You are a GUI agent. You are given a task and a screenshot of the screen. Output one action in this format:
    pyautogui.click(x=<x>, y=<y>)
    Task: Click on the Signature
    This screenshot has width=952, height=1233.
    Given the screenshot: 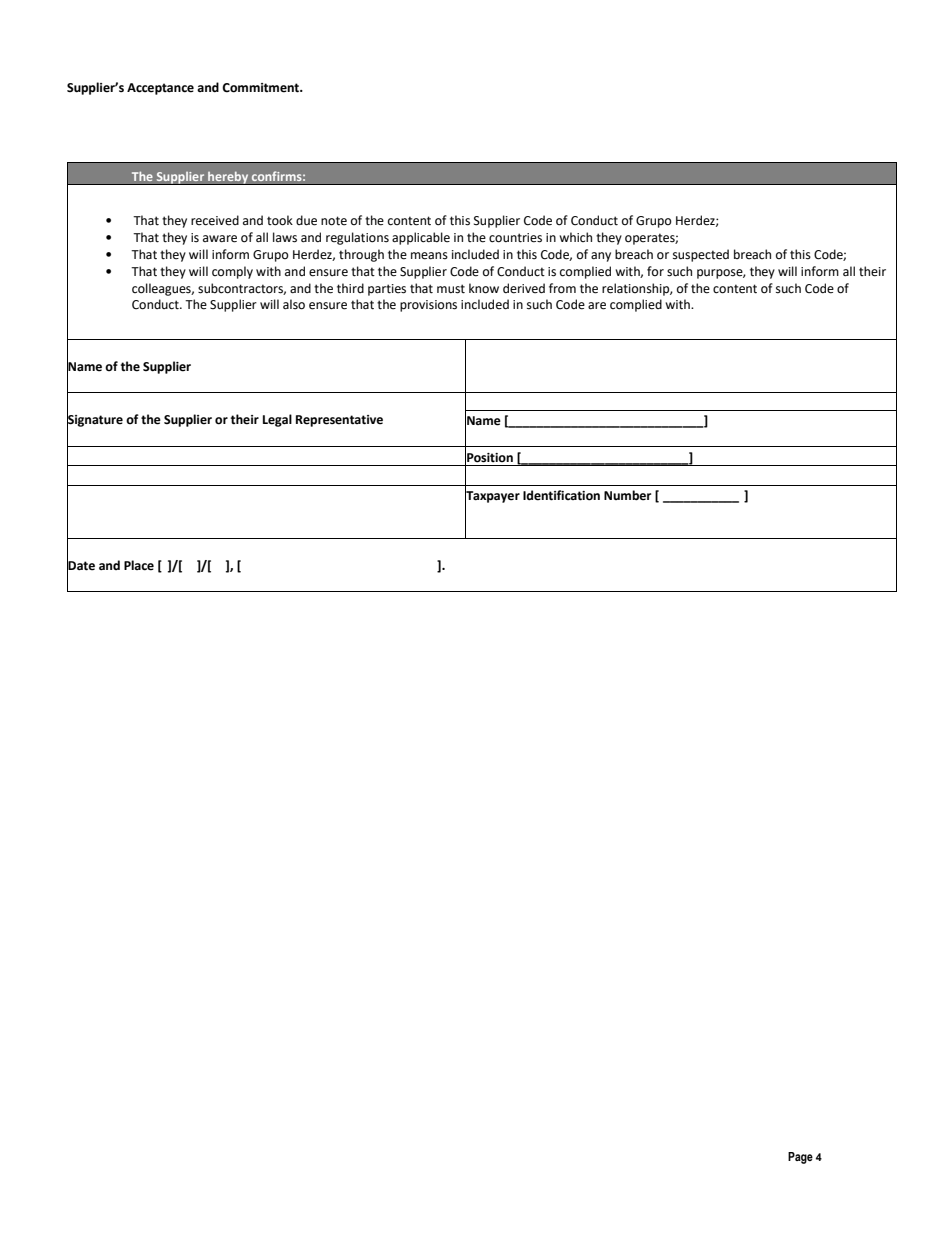 What is the action you would take?
    pyautogui.click(x=95, y=420)
